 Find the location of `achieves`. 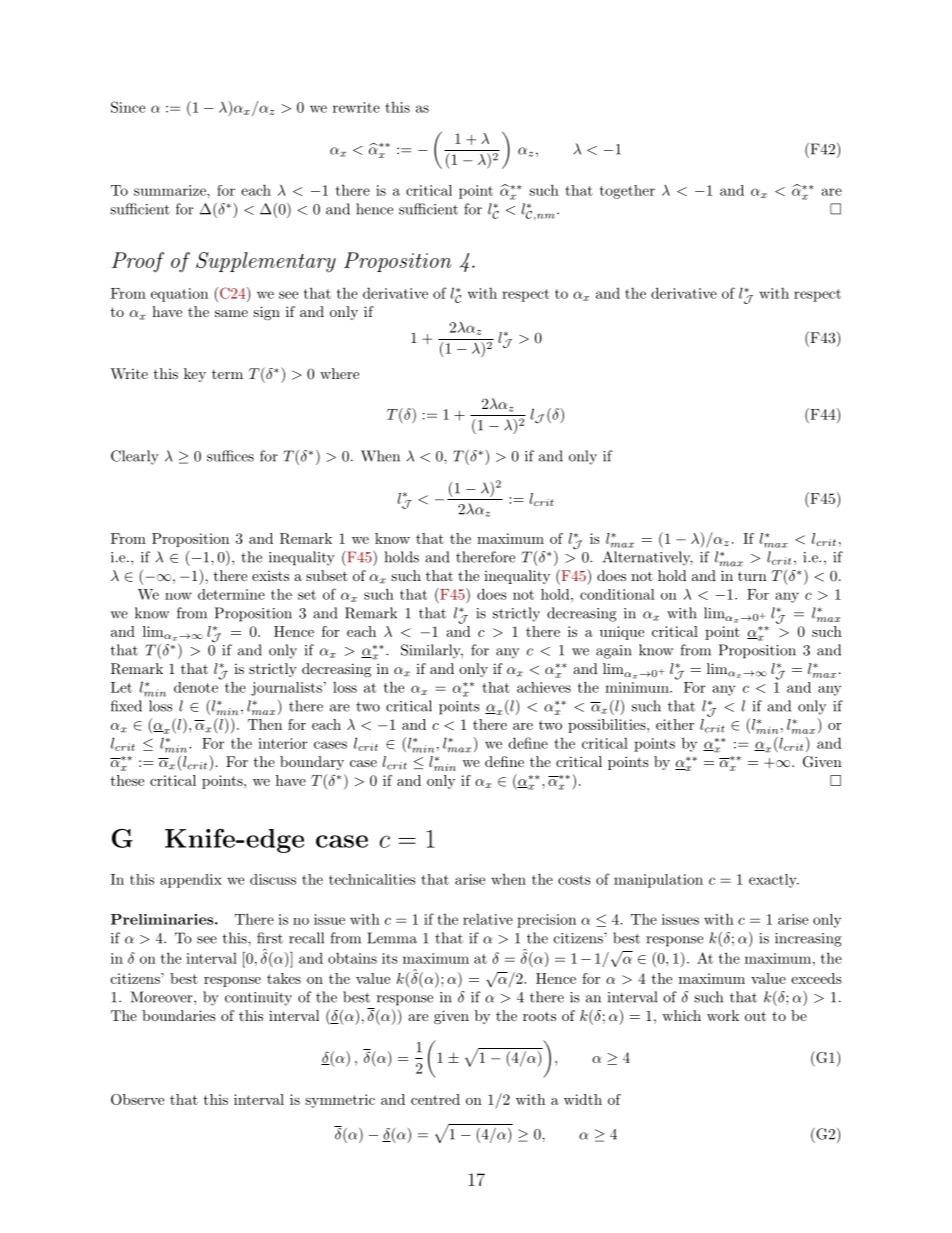

achieves is located at coordinates (544, 687).
